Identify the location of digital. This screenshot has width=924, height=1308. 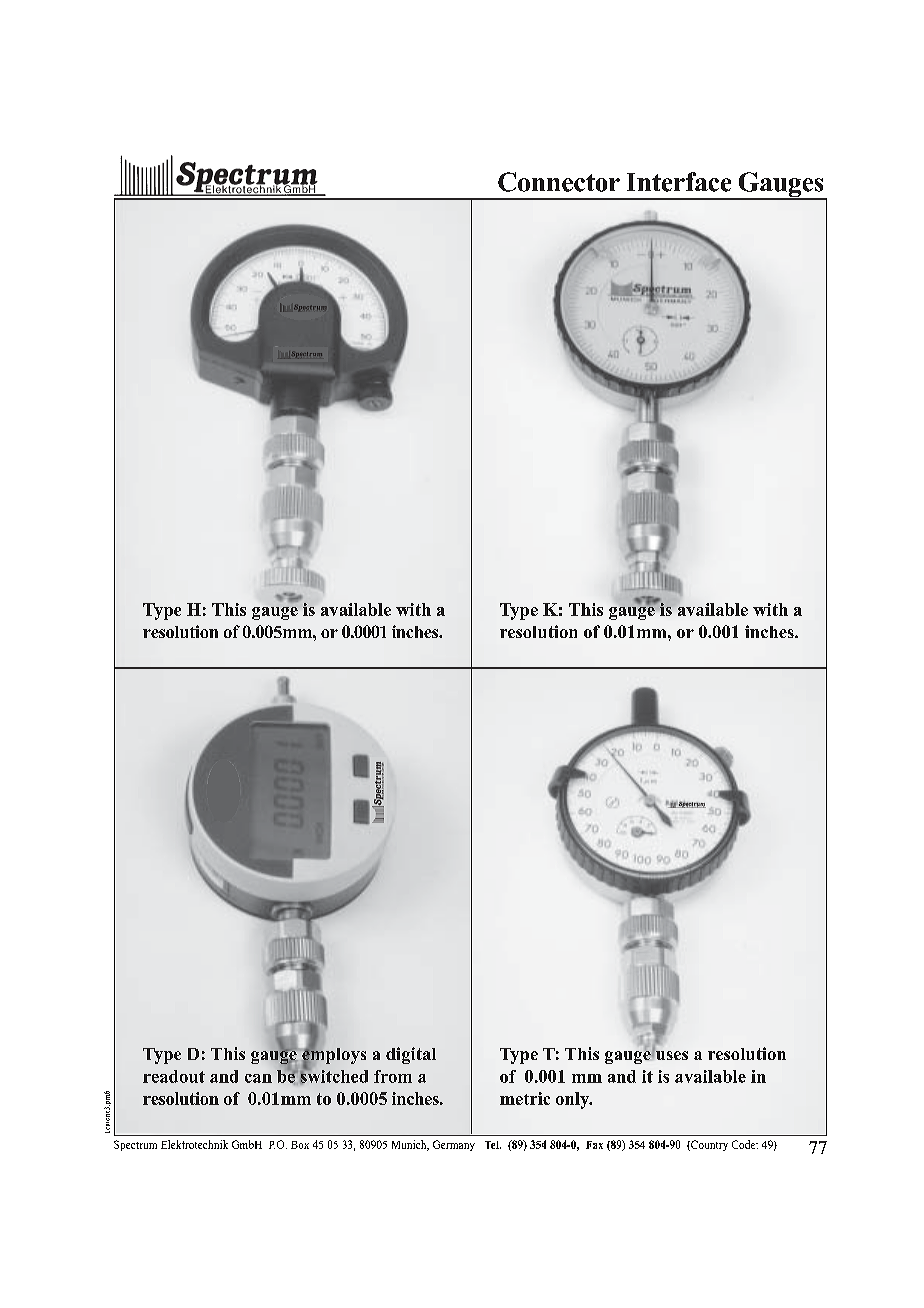
(411, 1055).
